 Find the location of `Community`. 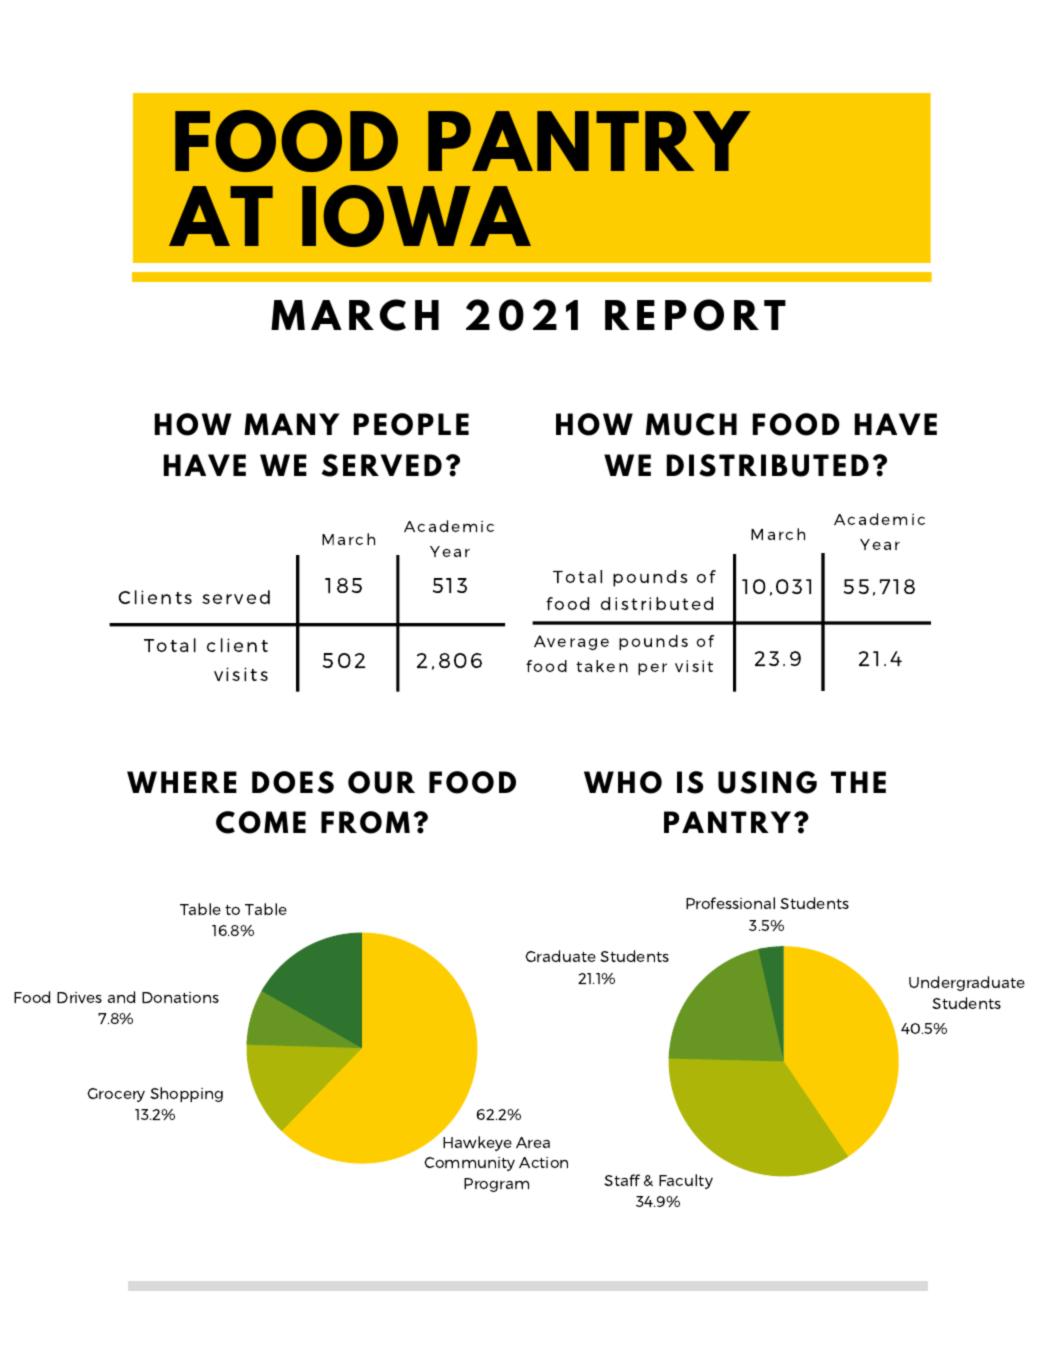

Community is located at coordinates (469, 1164).
